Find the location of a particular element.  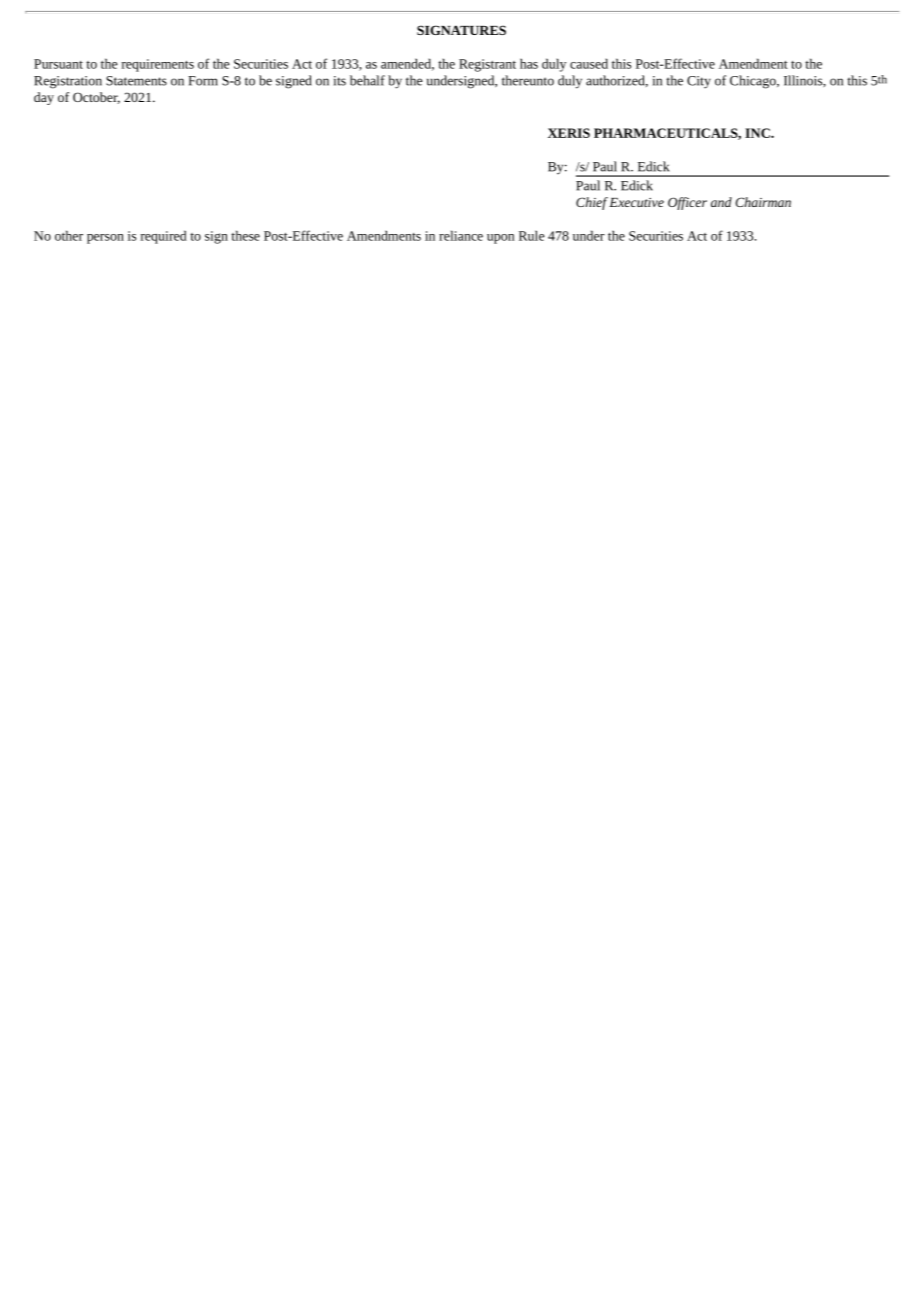

required is located at coordinates (164, 237).
